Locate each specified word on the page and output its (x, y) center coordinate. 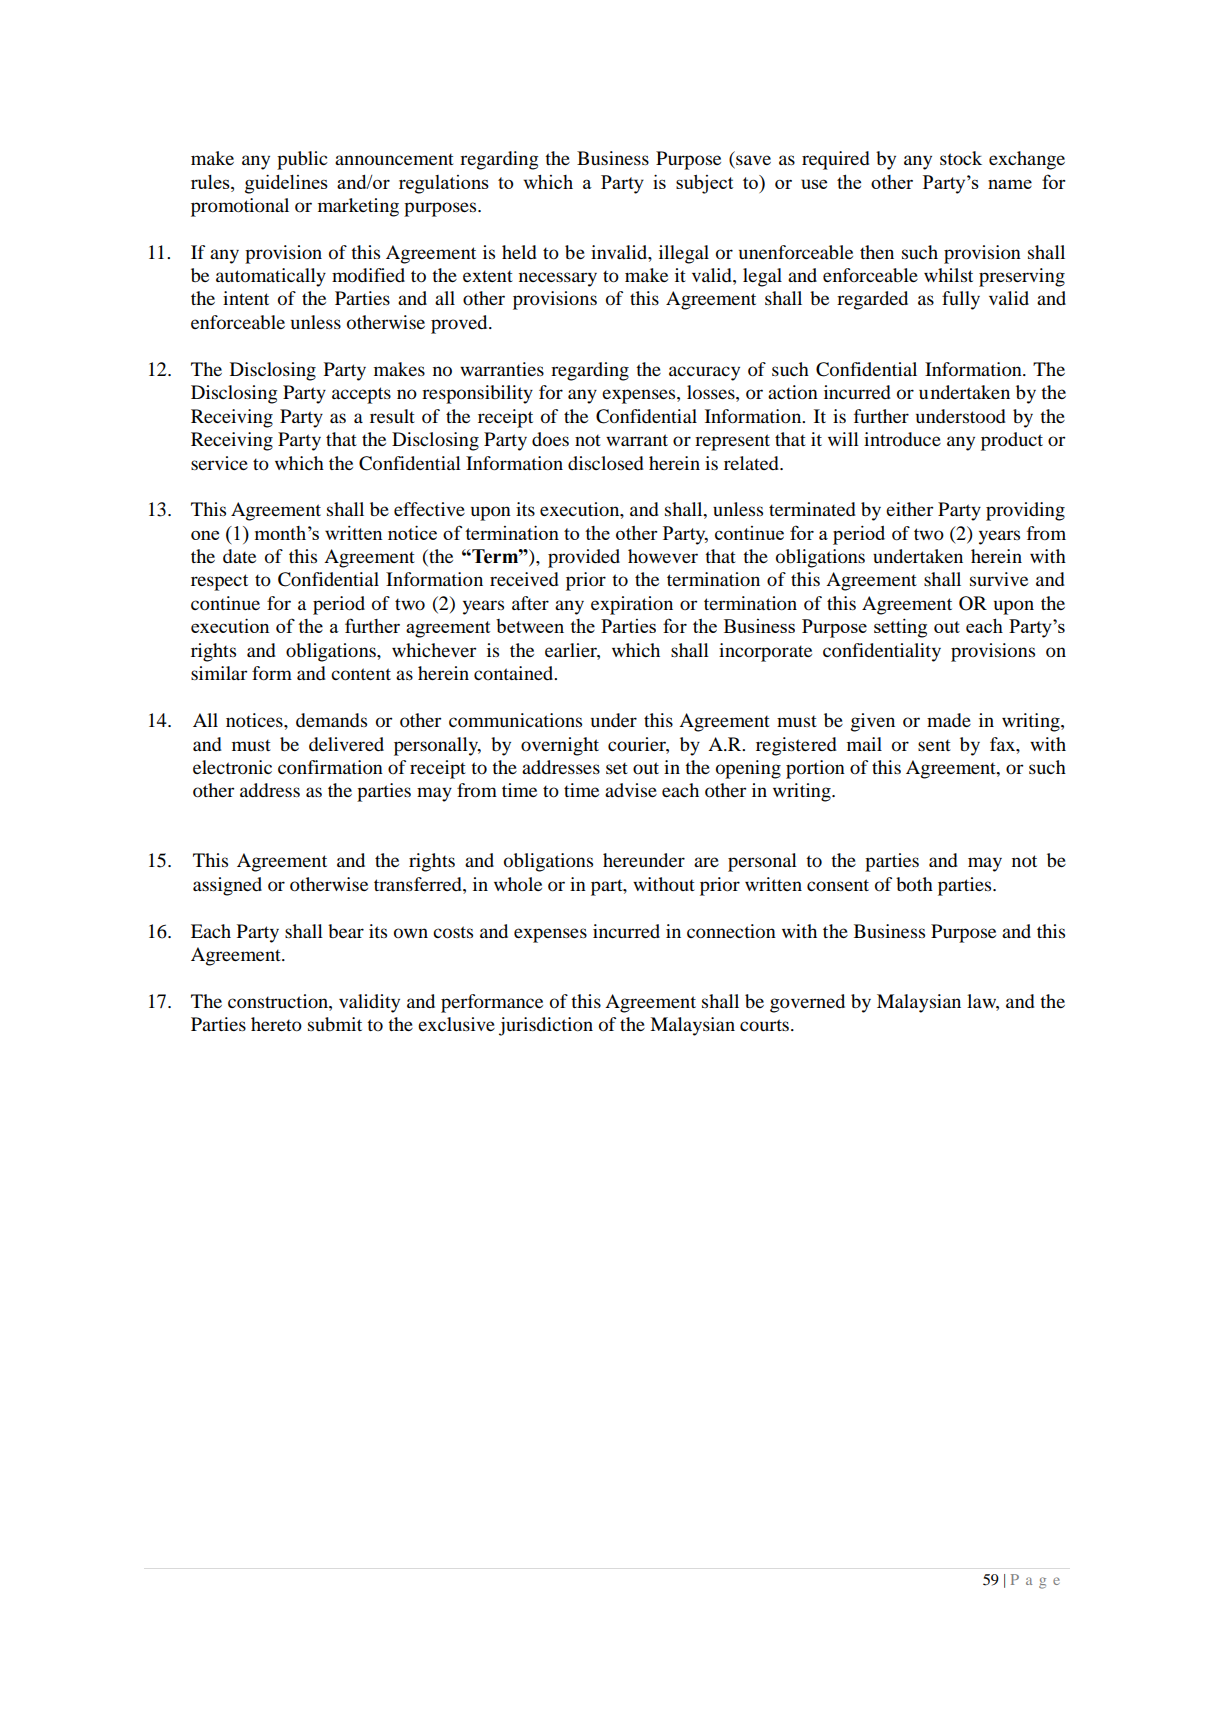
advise (631, 790)
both (914, 884)
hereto (276, 1024)
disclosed (606, 463)
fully (961, 300)
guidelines (286, 184)
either (909, 509)
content (361, 674)
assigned (227, 886)
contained (515, 673)
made (949, 720)
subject (704, 184)
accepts (361, 395)
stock (961, 158)
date (239, 556)
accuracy (704, 373)
